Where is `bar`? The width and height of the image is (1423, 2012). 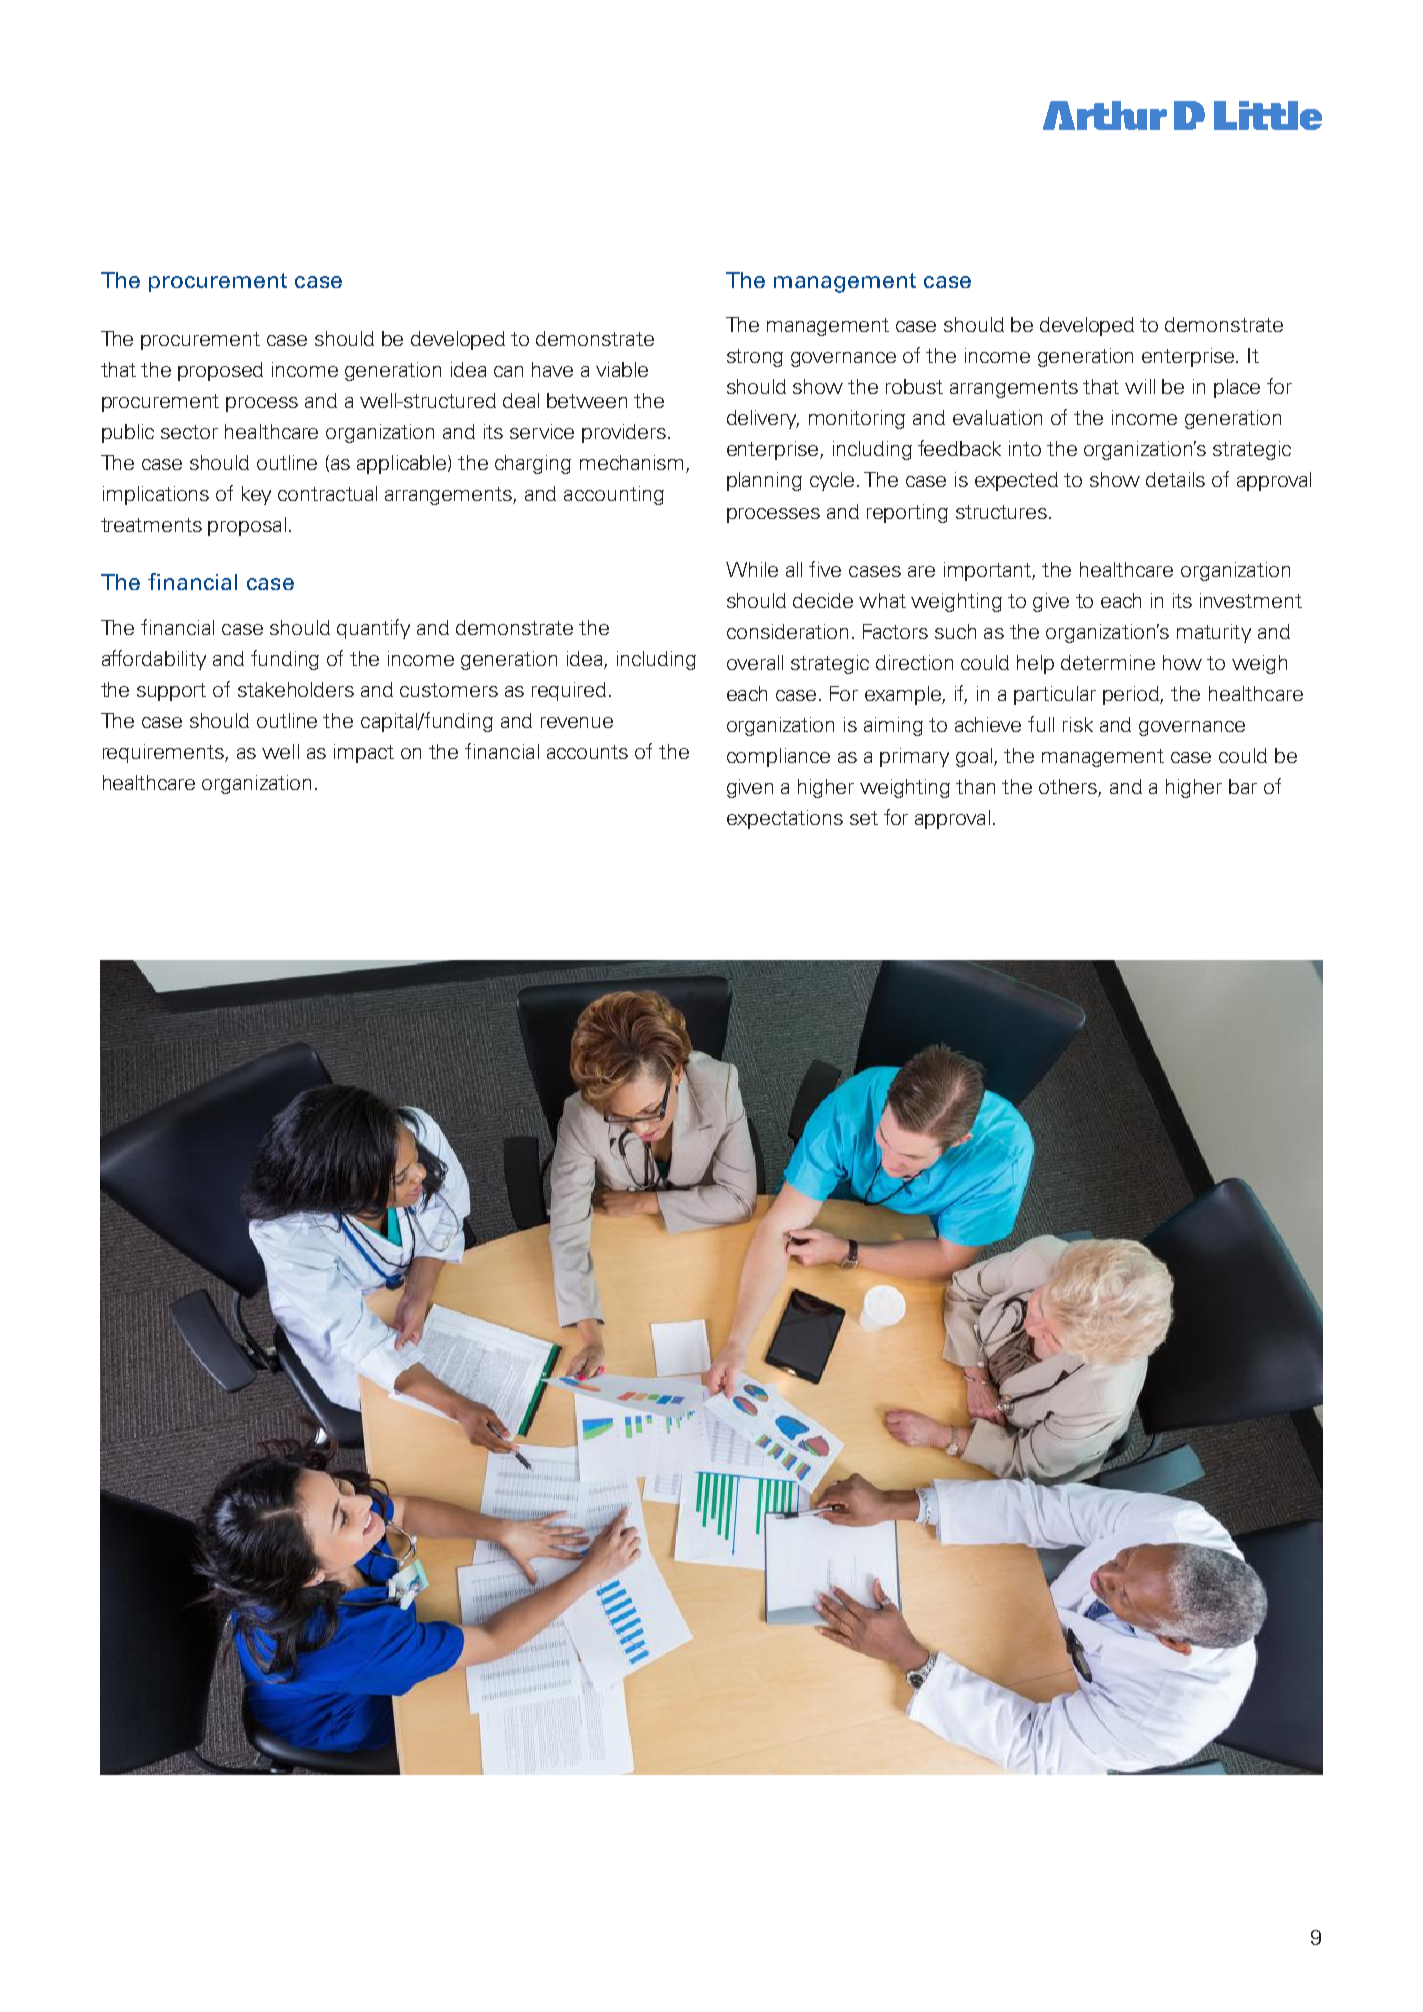
bar is located at coordinates (1243, 786).
